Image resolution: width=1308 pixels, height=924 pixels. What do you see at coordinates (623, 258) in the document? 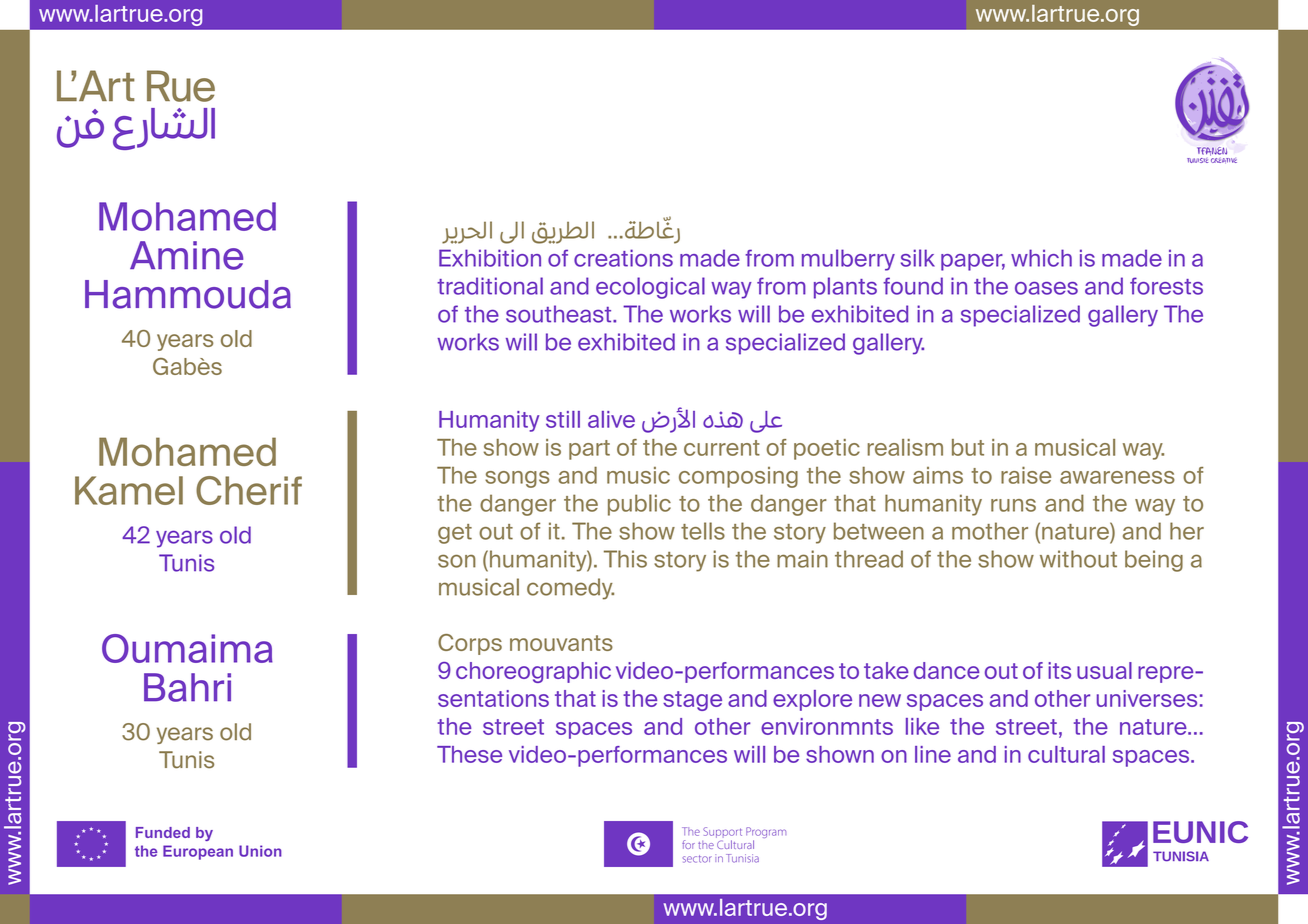
I see `creations` at bounding box center [623, 258].
